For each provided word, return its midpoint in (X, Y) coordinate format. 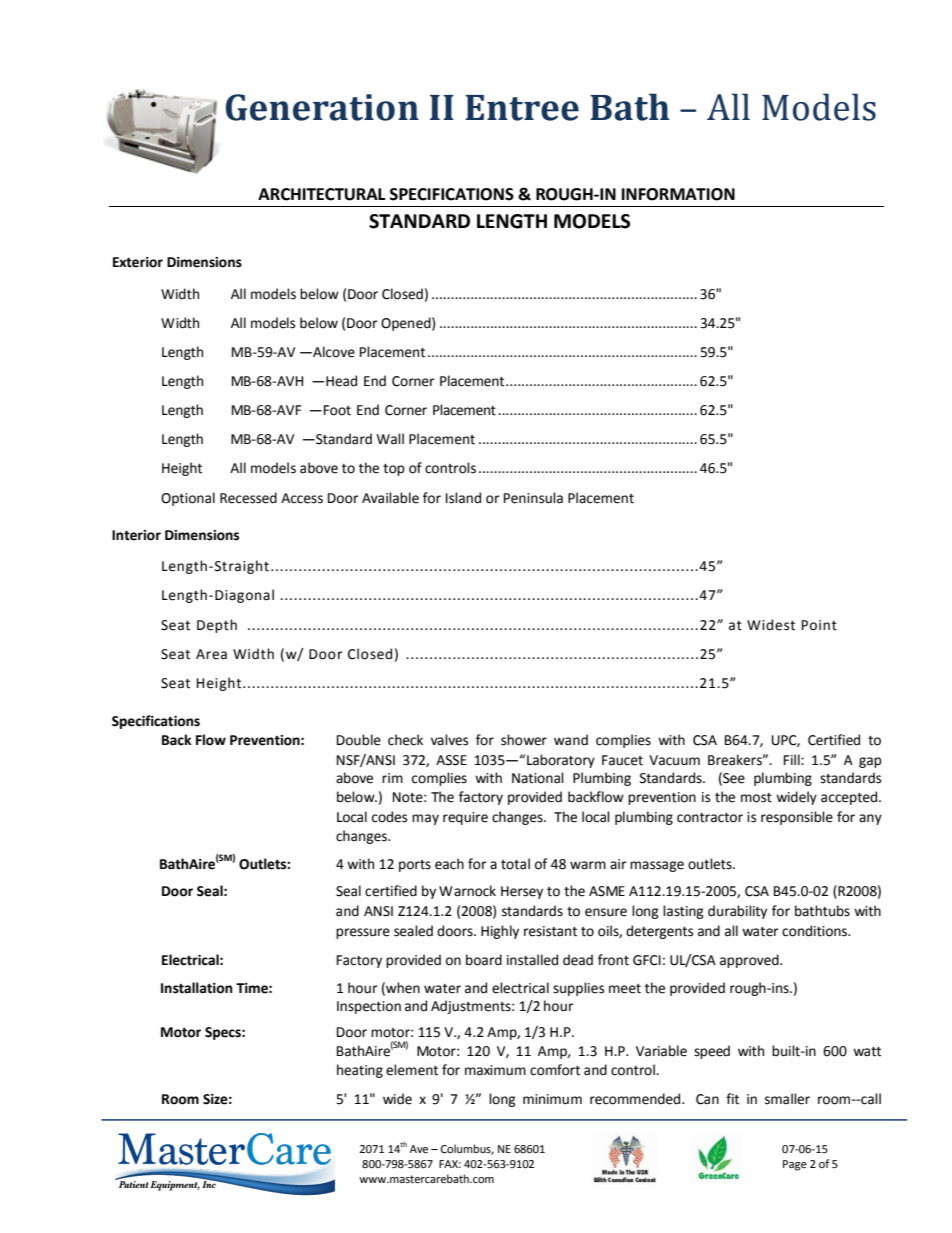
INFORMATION (678, 194)
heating (360, 1071)
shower (524, 740)
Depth (217, 626)
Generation (322, 107)
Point (819, 625)
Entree (522, 108)
